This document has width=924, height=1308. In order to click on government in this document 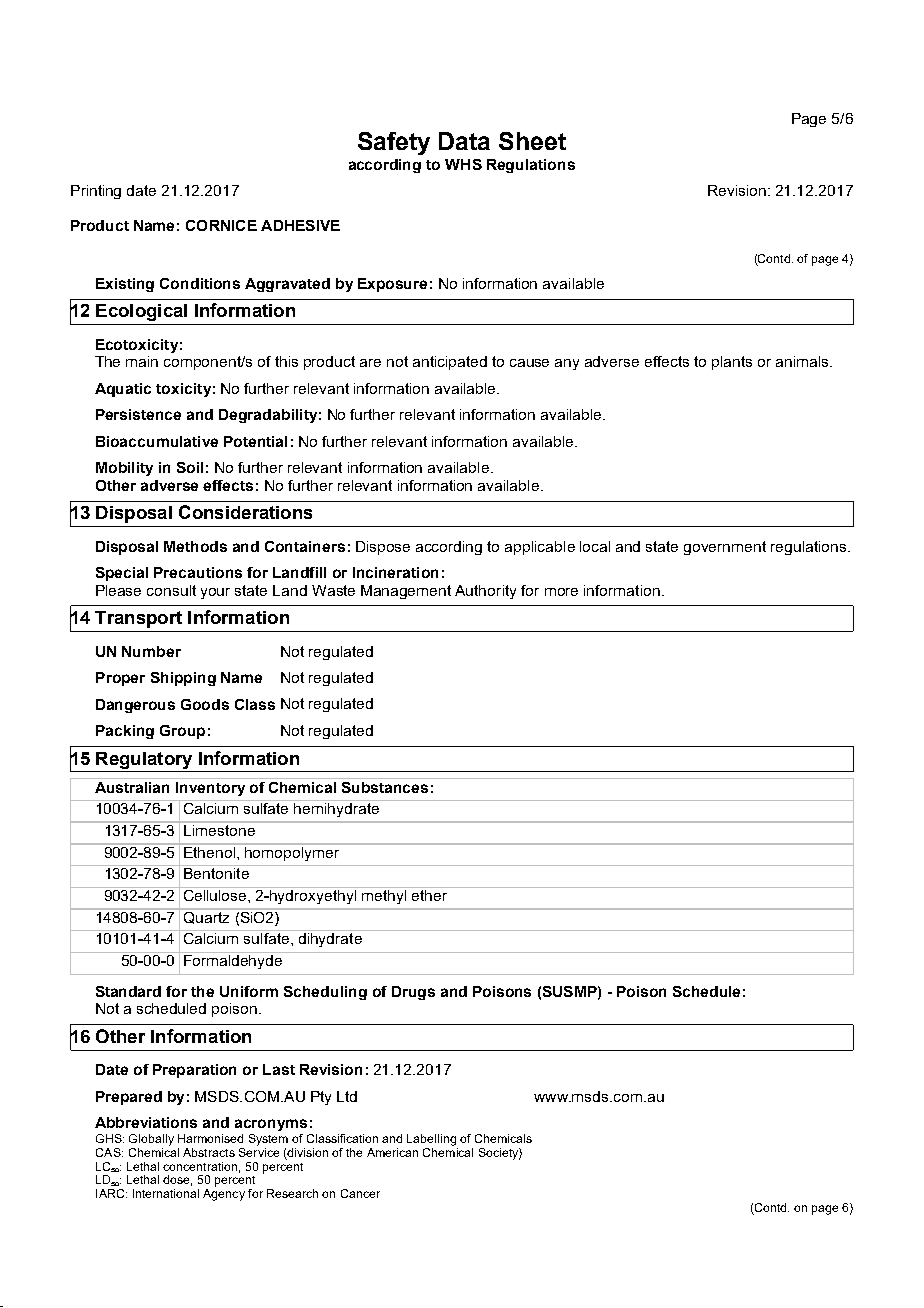, I will do `click(725, 548)`.
